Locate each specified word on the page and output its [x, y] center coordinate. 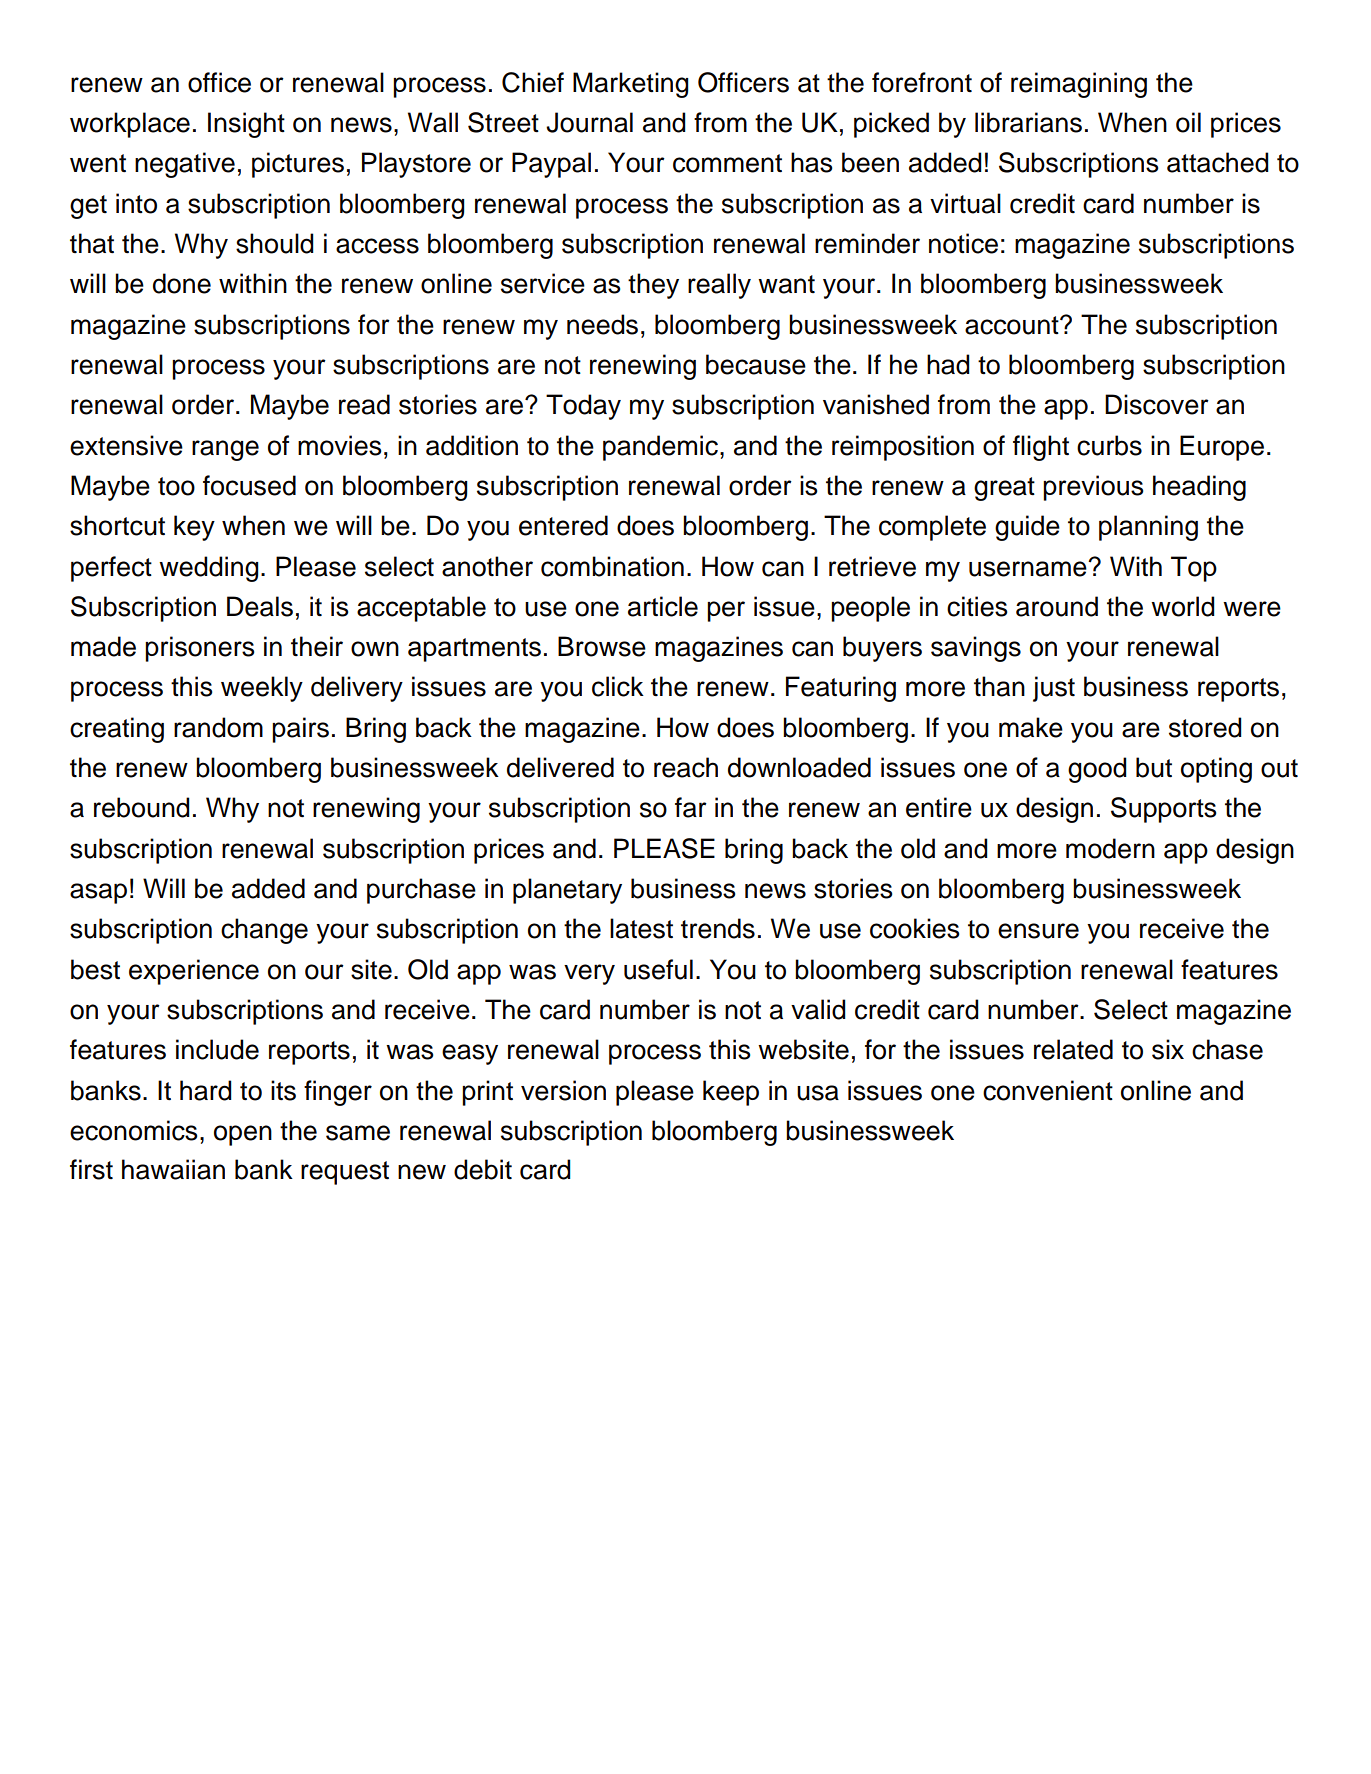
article [663, 606]
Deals [260, 606]
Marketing [631, 85]
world [1183, 606]
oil [1188, 122]
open [243, 1135]
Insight [246, 125]
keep [731, 1093]
